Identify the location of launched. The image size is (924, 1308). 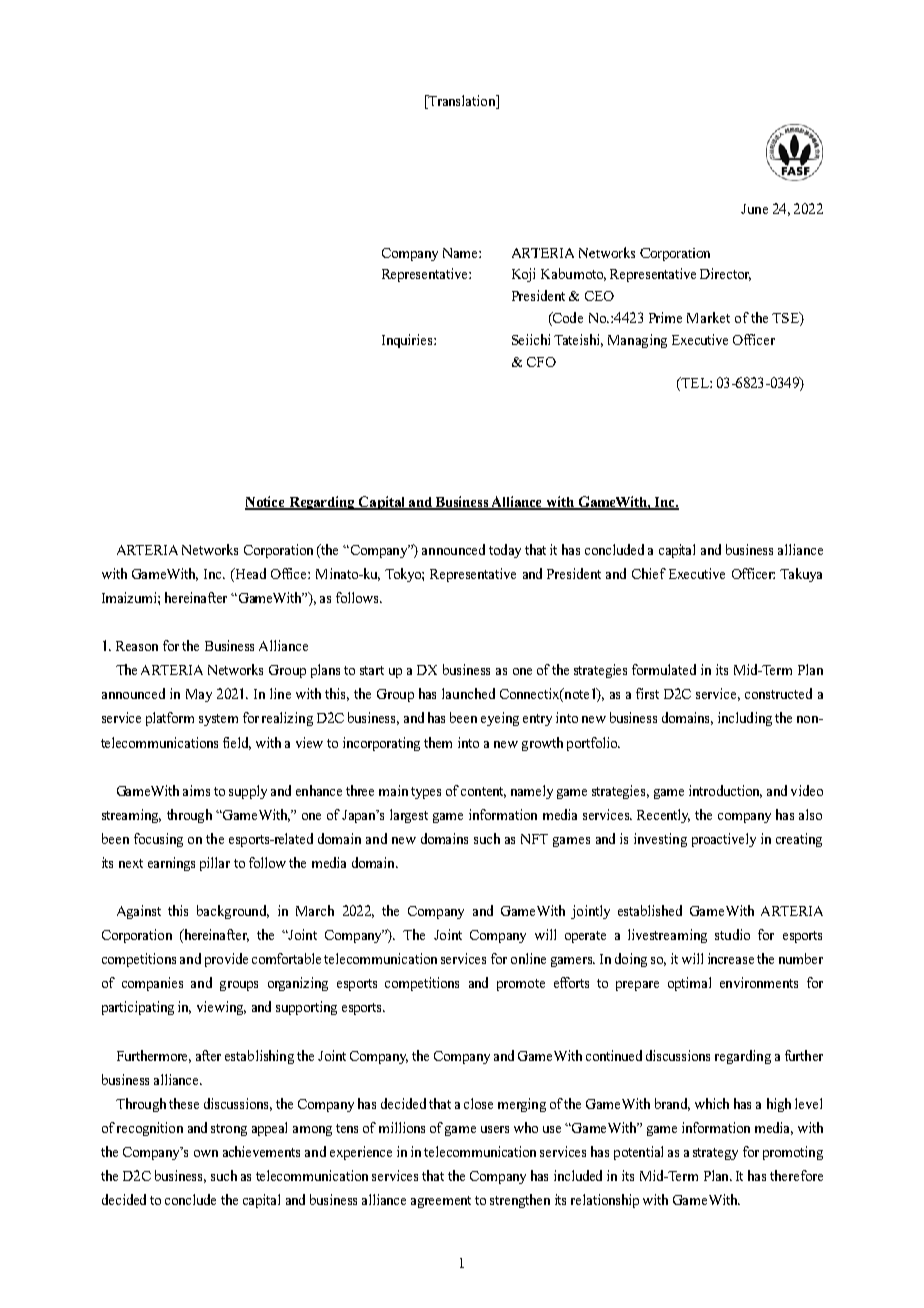
(468, 693).
